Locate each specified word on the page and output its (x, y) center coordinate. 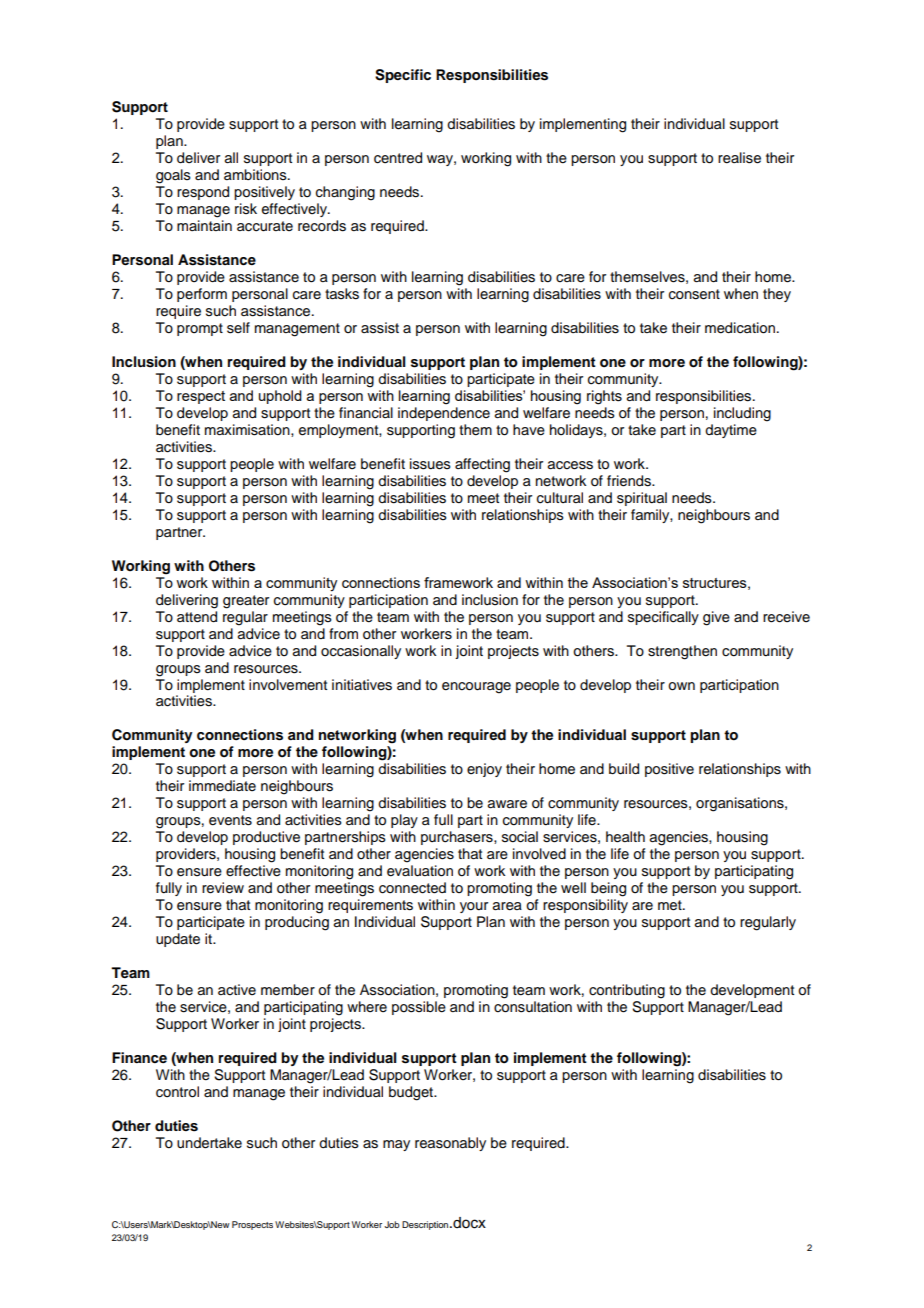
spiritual (642, 499)
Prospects (252, 1225)
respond (203, 193)
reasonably (450, 1144)
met (671, 905)
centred (398, 158)
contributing (627, 991)
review (223, 888)
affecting (482, 465)
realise (739, 158)
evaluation (420, 871)
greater (246, 602)
